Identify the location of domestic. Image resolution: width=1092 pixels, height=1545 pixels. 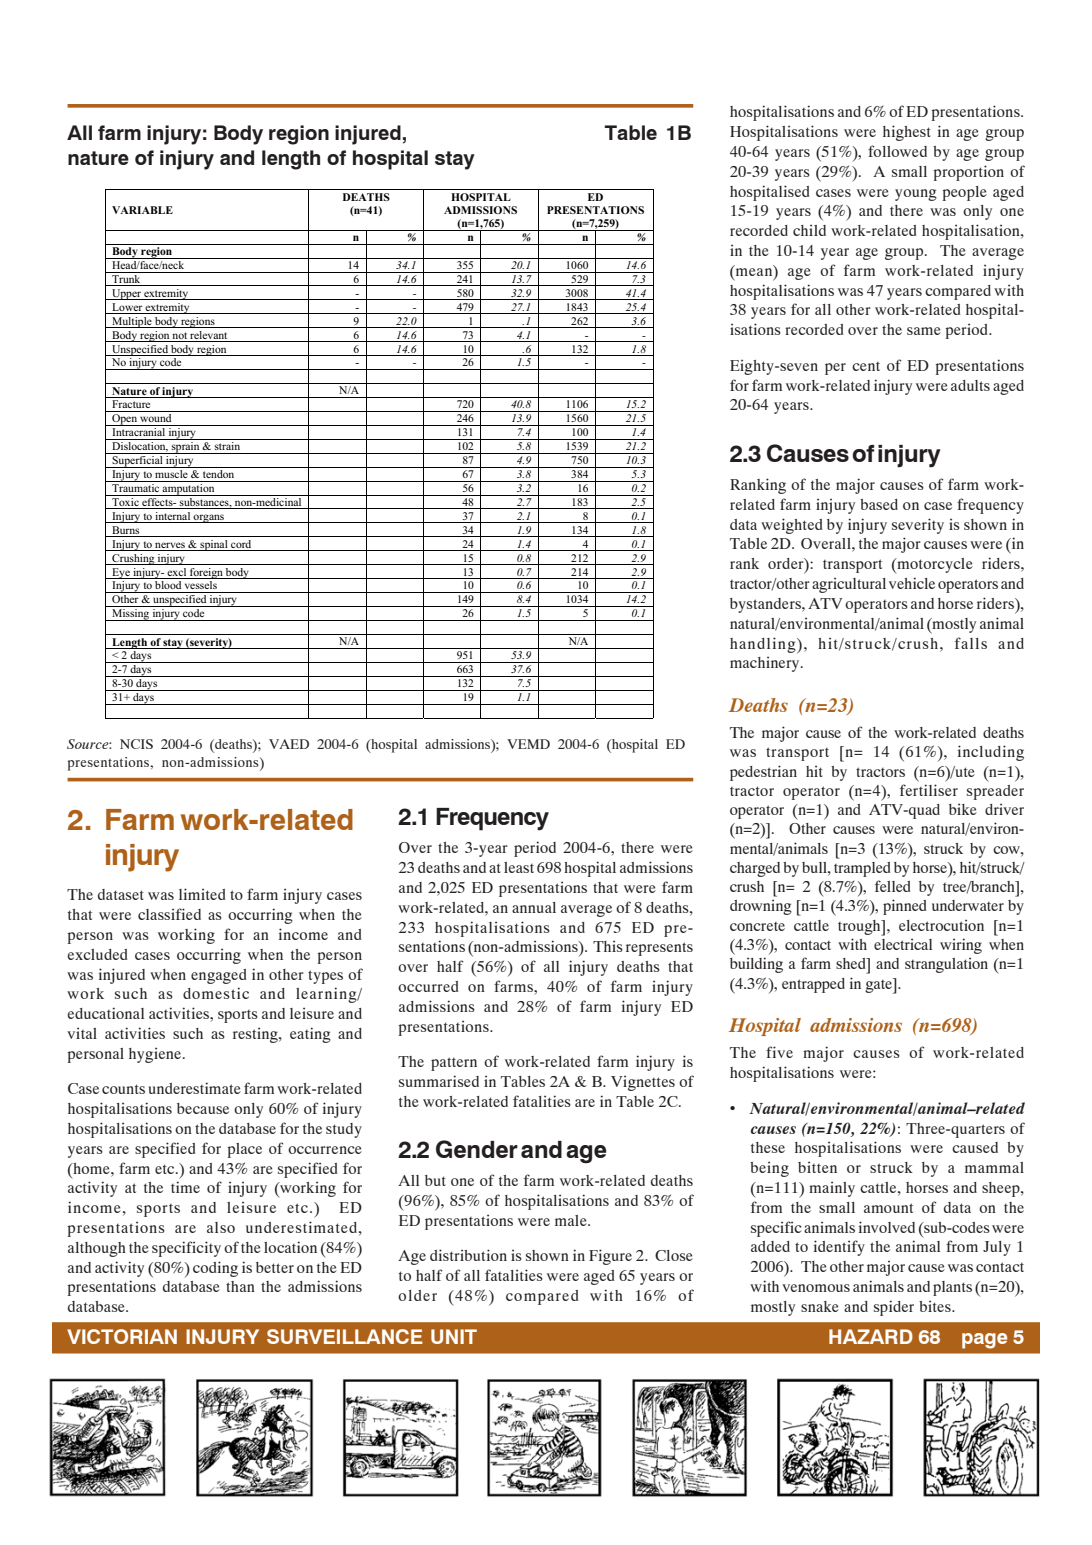
(216, 993).
